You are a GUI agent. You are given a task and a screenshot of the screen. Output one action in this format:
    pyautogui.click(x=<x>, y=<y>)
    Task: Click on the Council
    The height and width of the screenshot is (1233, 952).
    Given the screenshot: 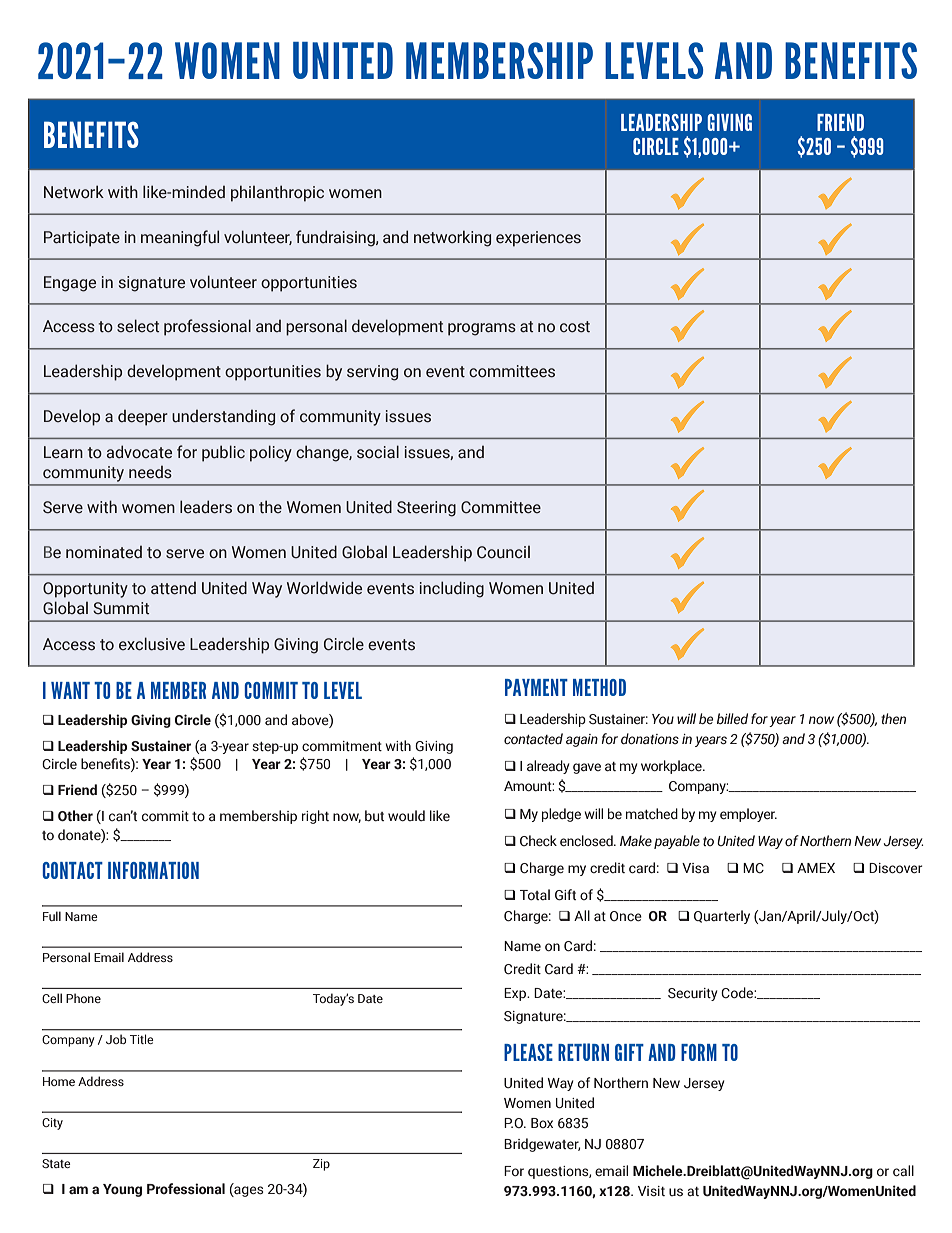 What is the action you would take?
    pyautogui.click(x=503, y=552)
